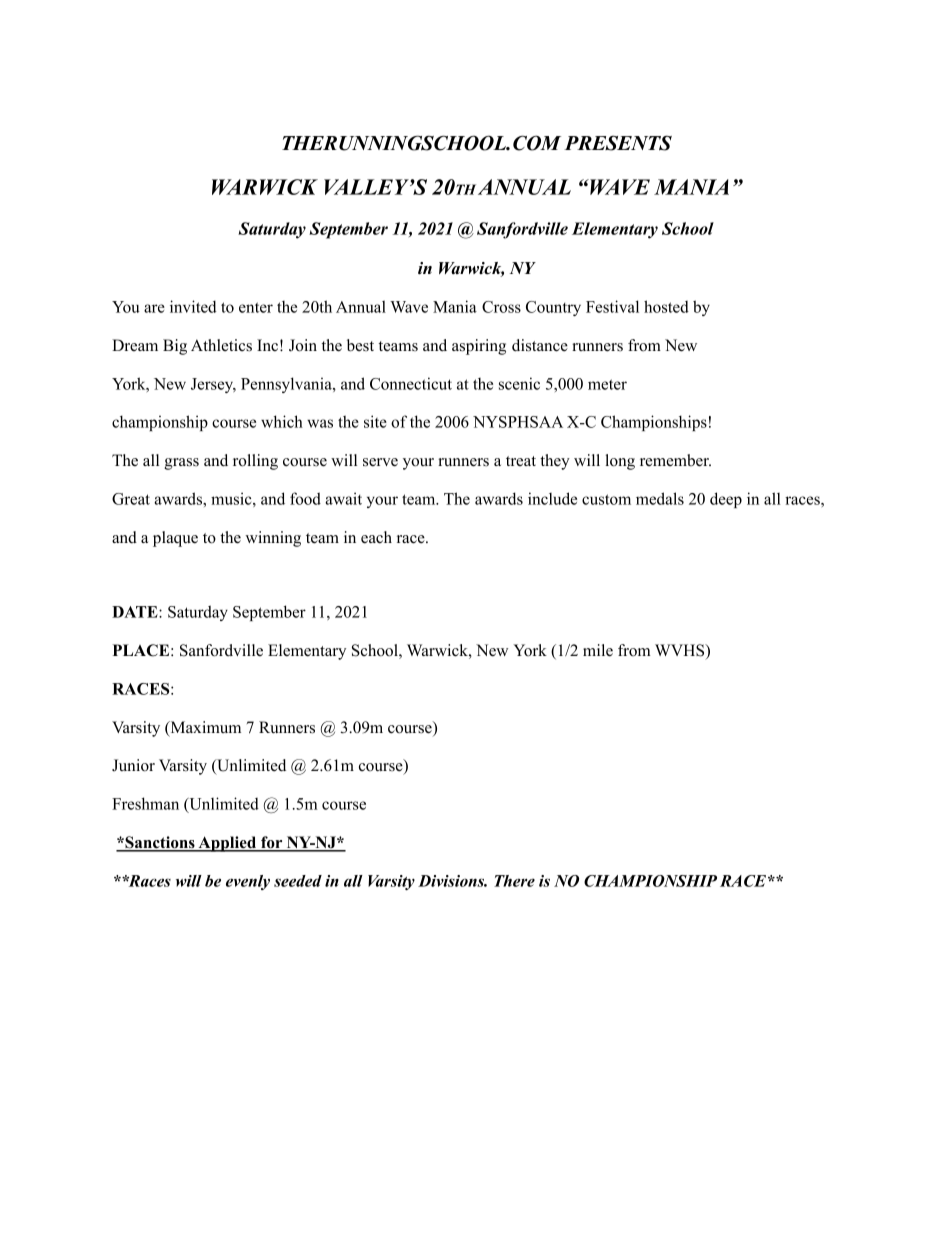 The height and width of the screenshot is (1233, 952). Describe the element at coordinates (514, 881) in the screenshot. I see `There` at that location.
